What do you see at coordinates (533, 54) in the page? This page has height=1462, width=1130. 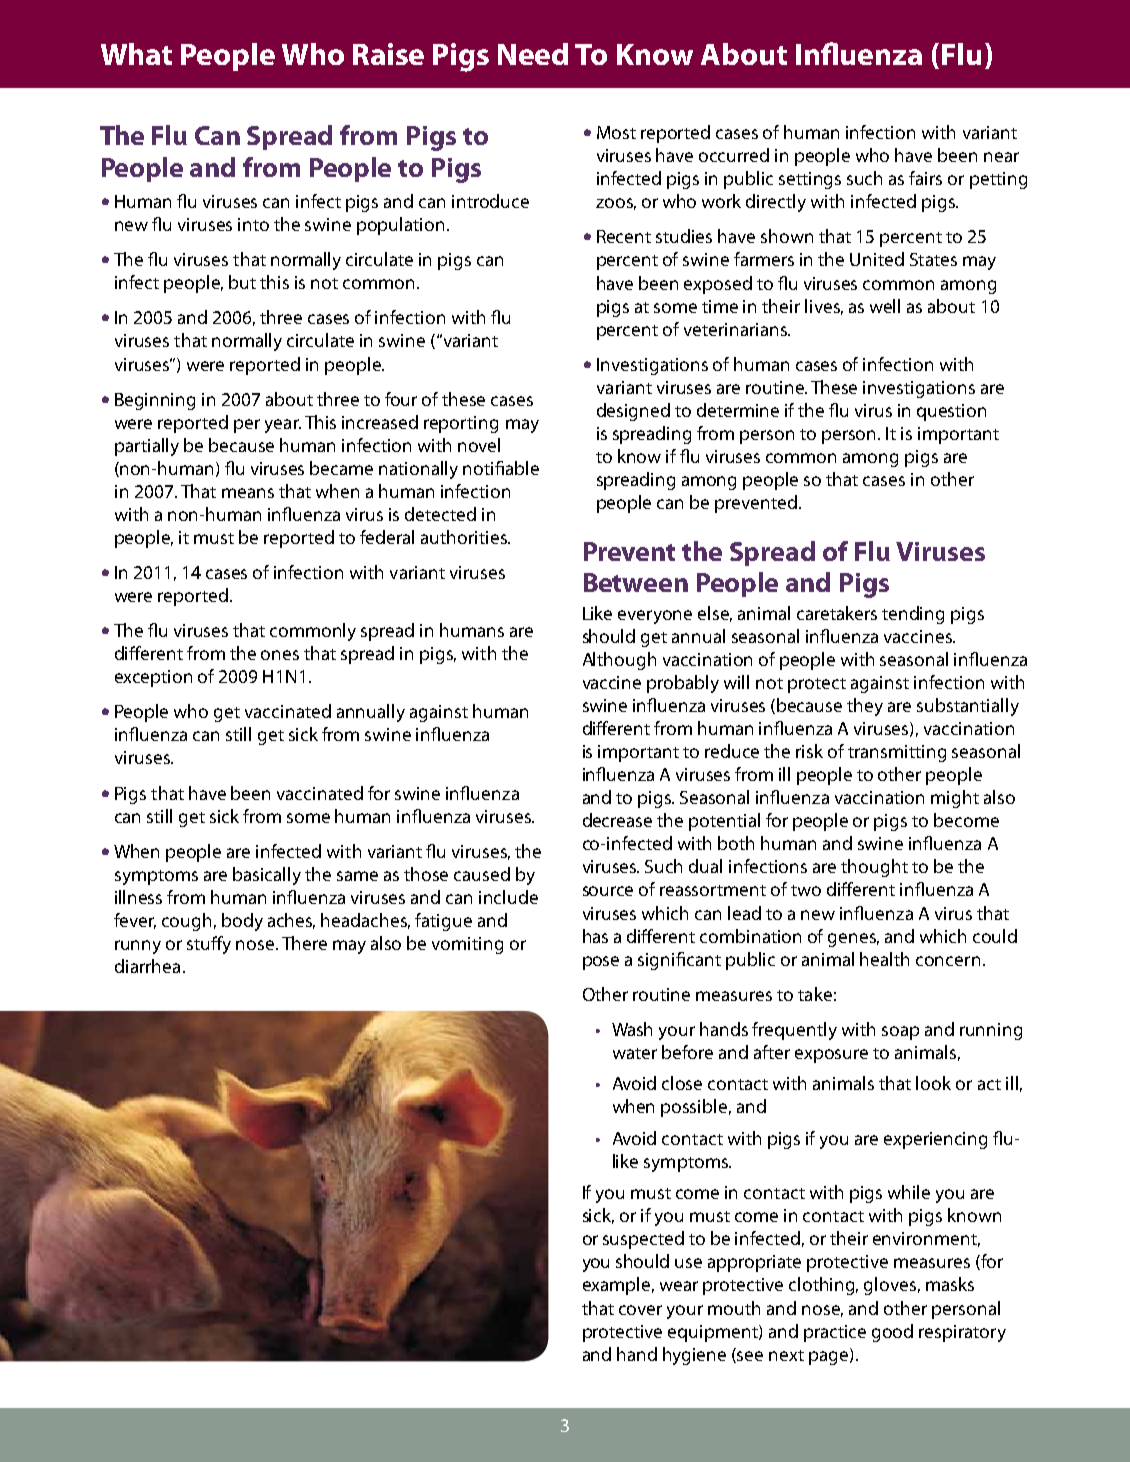 I see `Need` at bounding box center [533, 54].
